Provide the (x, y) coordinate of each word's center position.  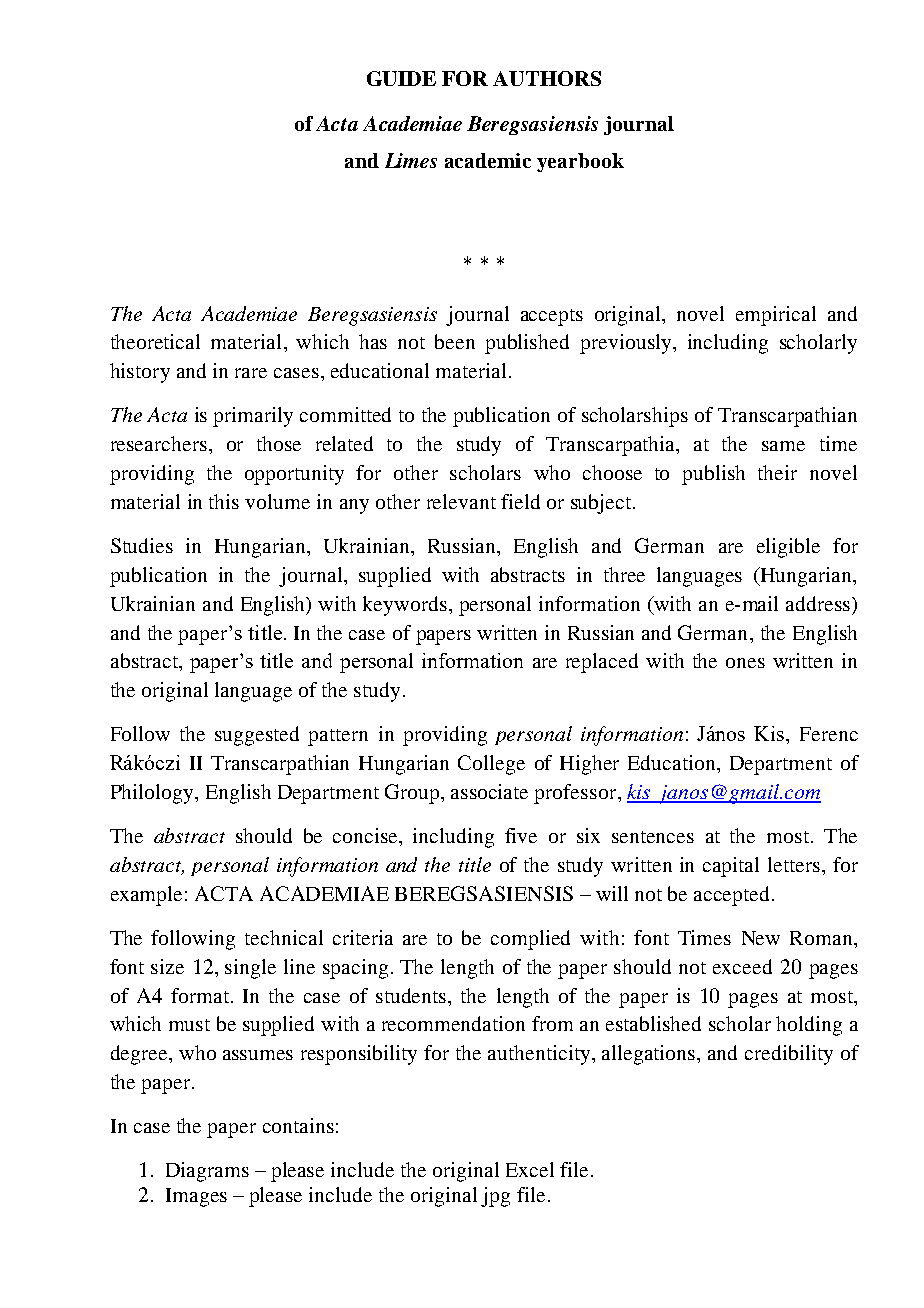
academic (488, 160)
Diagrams (207, 1172)
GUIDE (401, 78)
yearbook (580, 162)
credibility (789, 1055)
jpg (495, 1197)
